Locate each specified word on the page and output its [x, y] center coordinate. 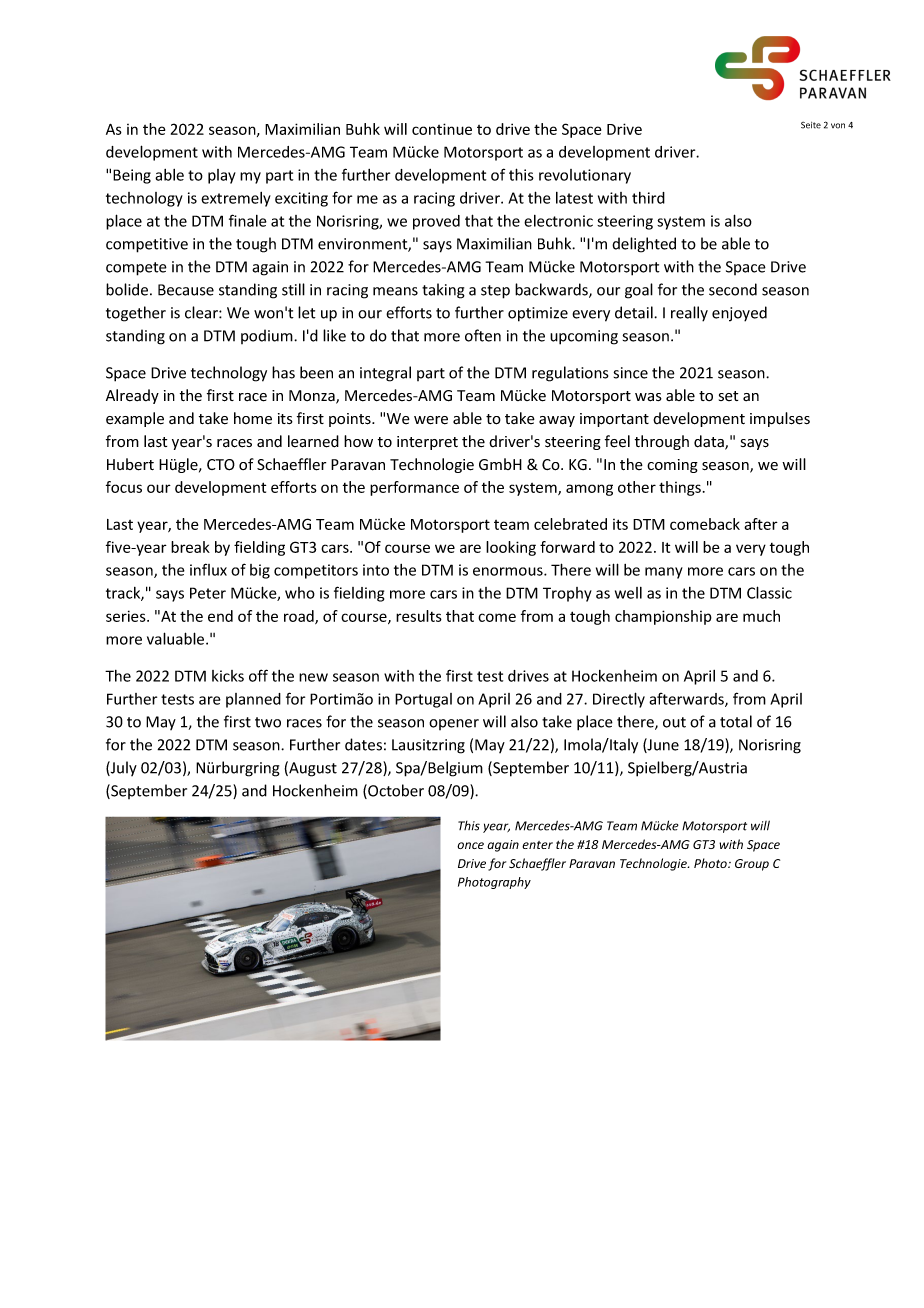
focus [124, 487]
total [736, 721]
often [483, 335]
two [268, 722]
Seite [811, 125]
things [680, 488]
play [222, 176]
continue [442, 129]
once [470, 845]
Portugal [423, 700]
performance [414, 488]
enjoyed [739, 314]
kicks [228, 676]
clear [202, 312]
